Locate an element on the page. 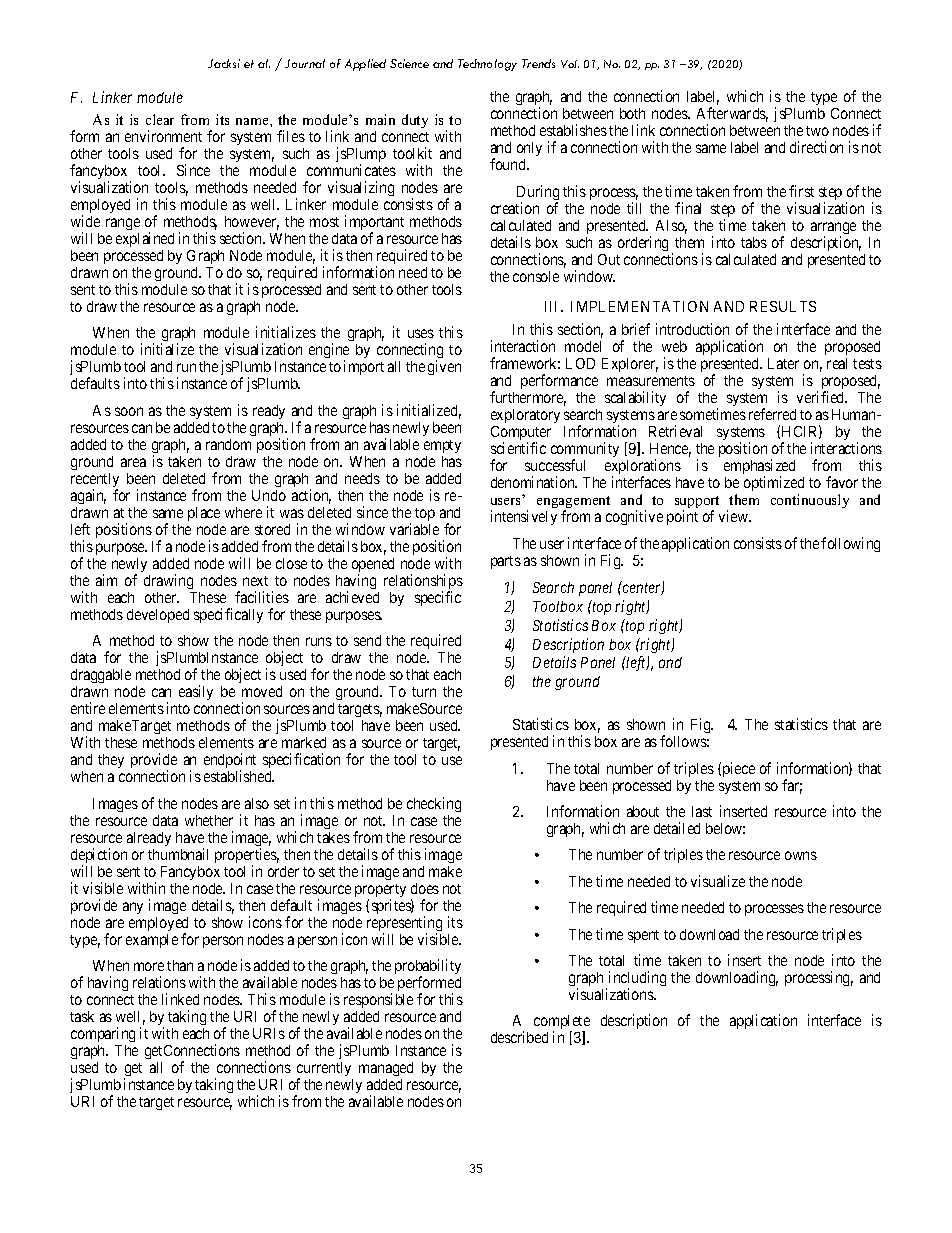 The width and height of the document is (952, 1233). Technology is located at coordinates (487, 65).
